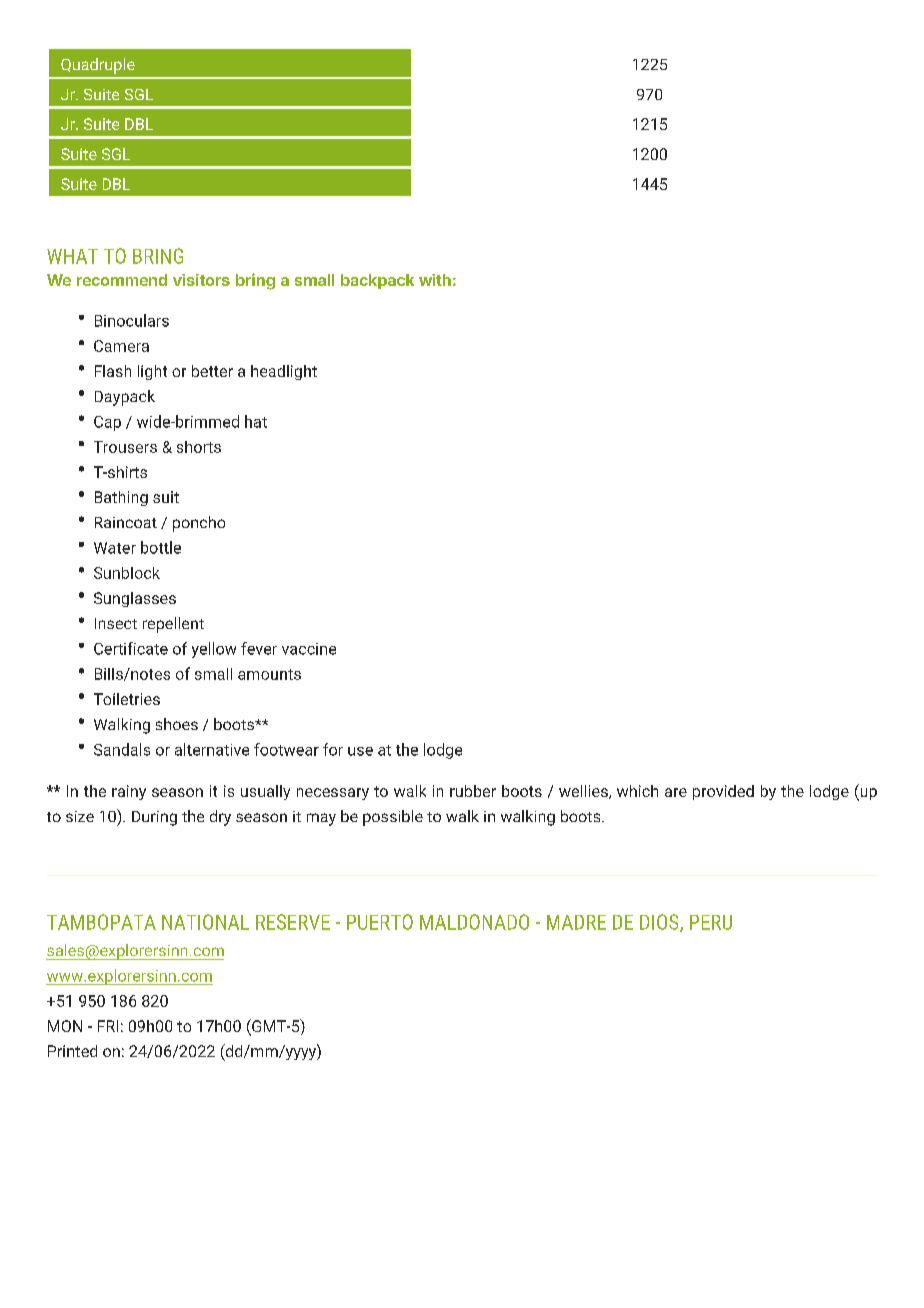 This document has width=924, height=1308. I want to click on DIOS, so click(660, 923).
